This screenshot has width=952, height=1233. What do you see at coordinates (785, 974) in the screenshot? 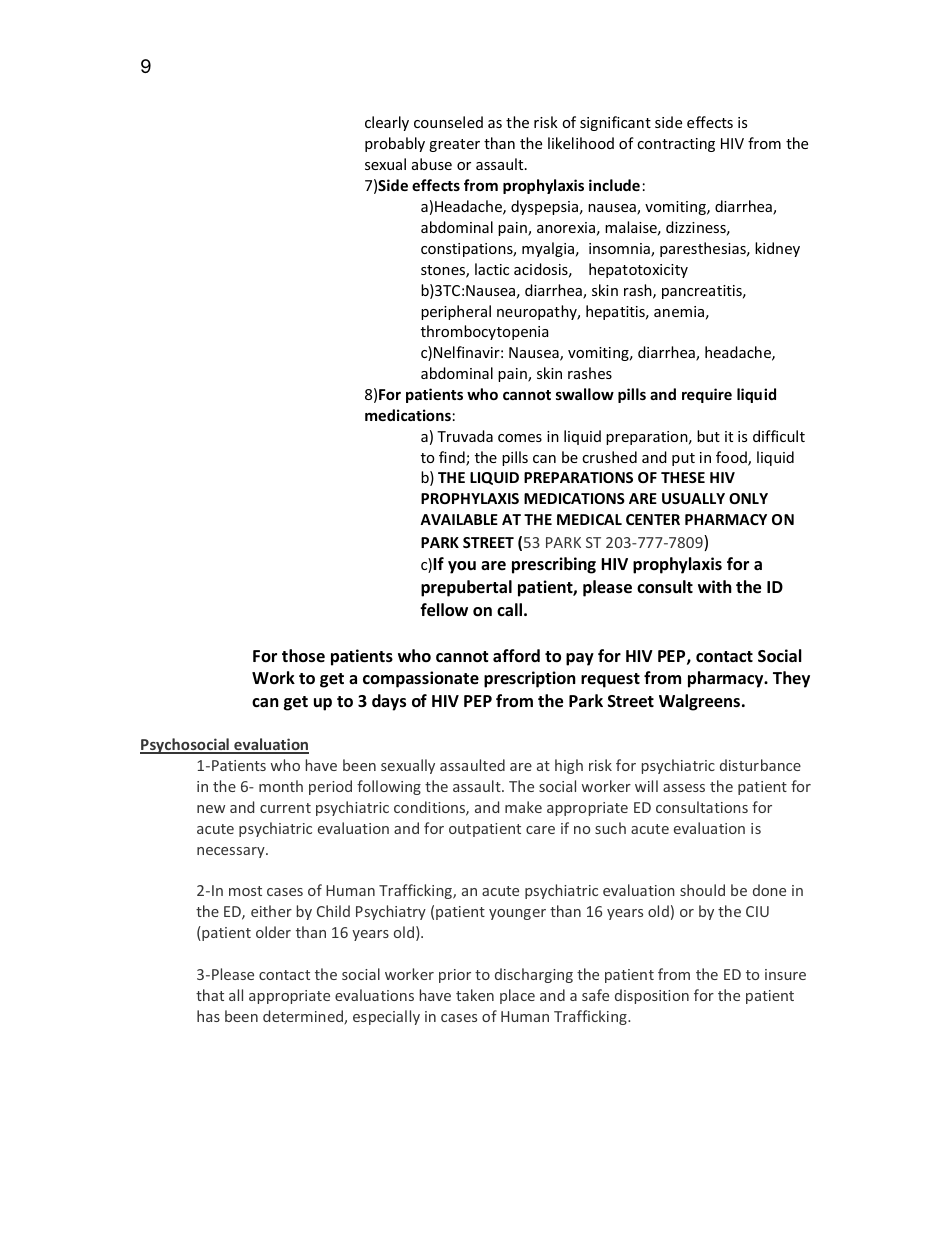
I see `insure` at bounding box center [785, 974].
